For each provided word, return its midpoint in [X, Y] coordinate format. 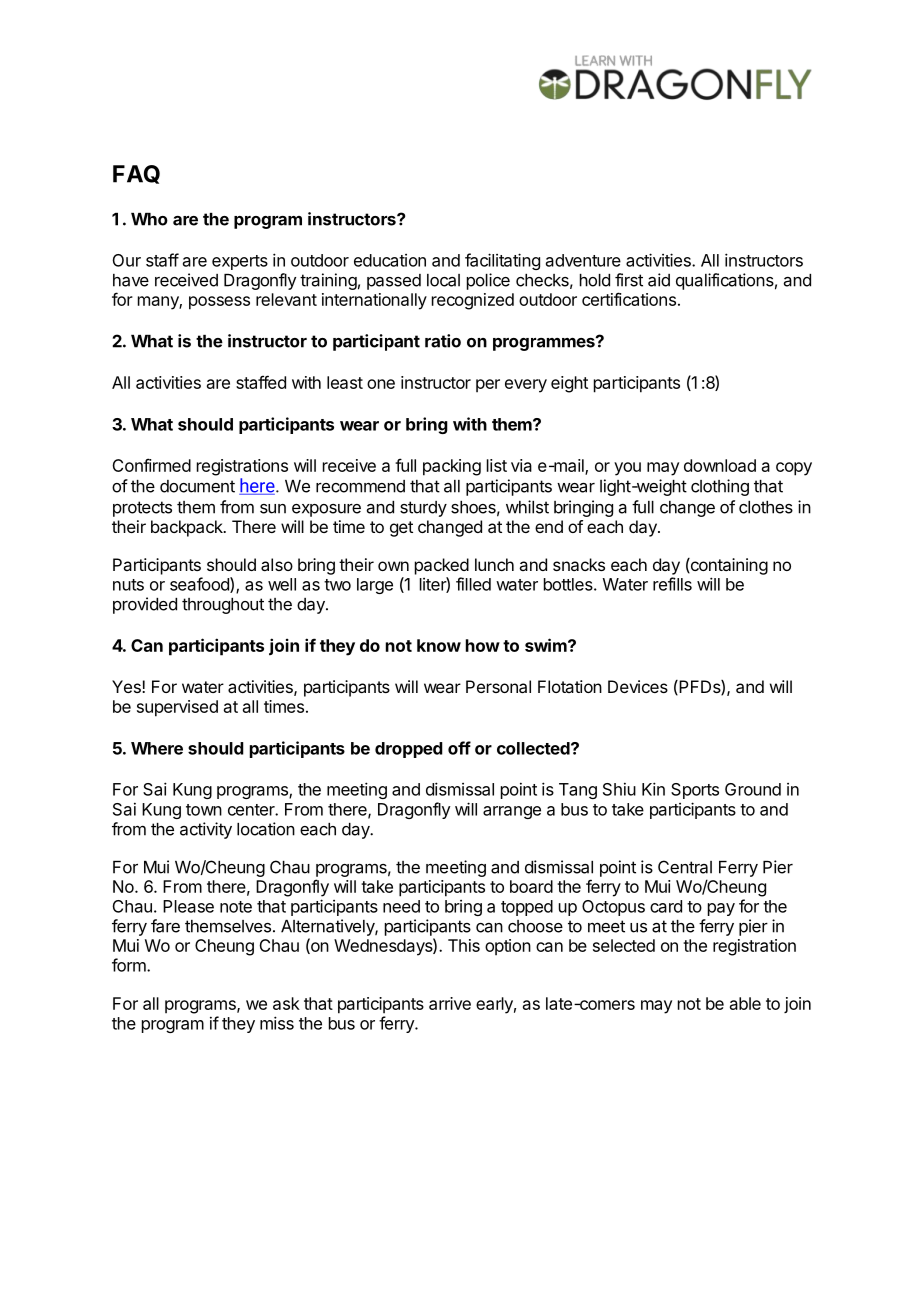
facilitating [502, 261]
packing [452, 467]
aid [659, 280]
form [130, 965]
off [459, 748]
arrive [450, 1003]
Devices [638, 686]
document [197, 486]
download [720, 465]
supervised [177, 708]
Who [149, 219]
